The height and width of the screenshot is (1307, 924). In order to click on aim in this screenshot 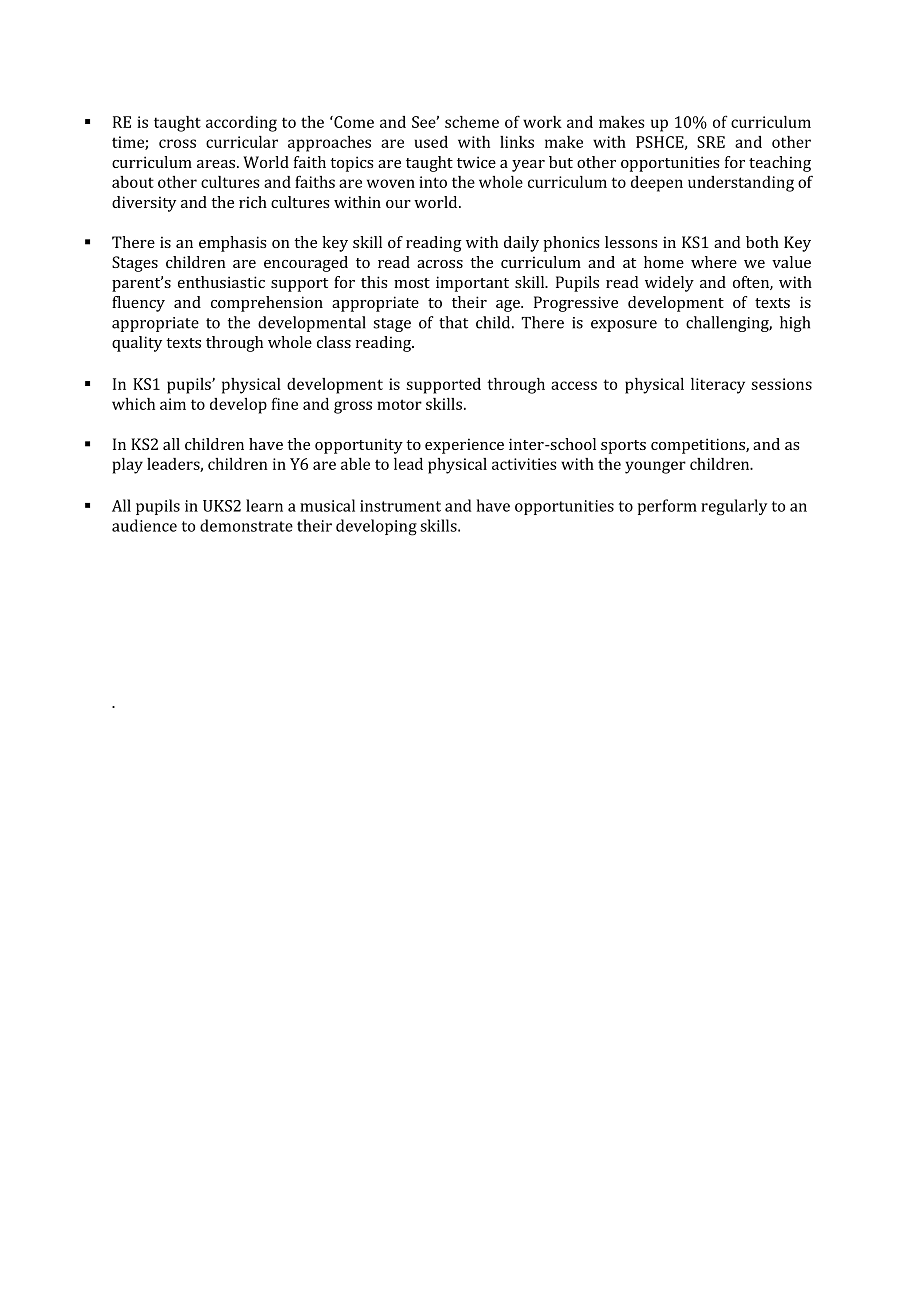, I will do `click(173, 404)`.
